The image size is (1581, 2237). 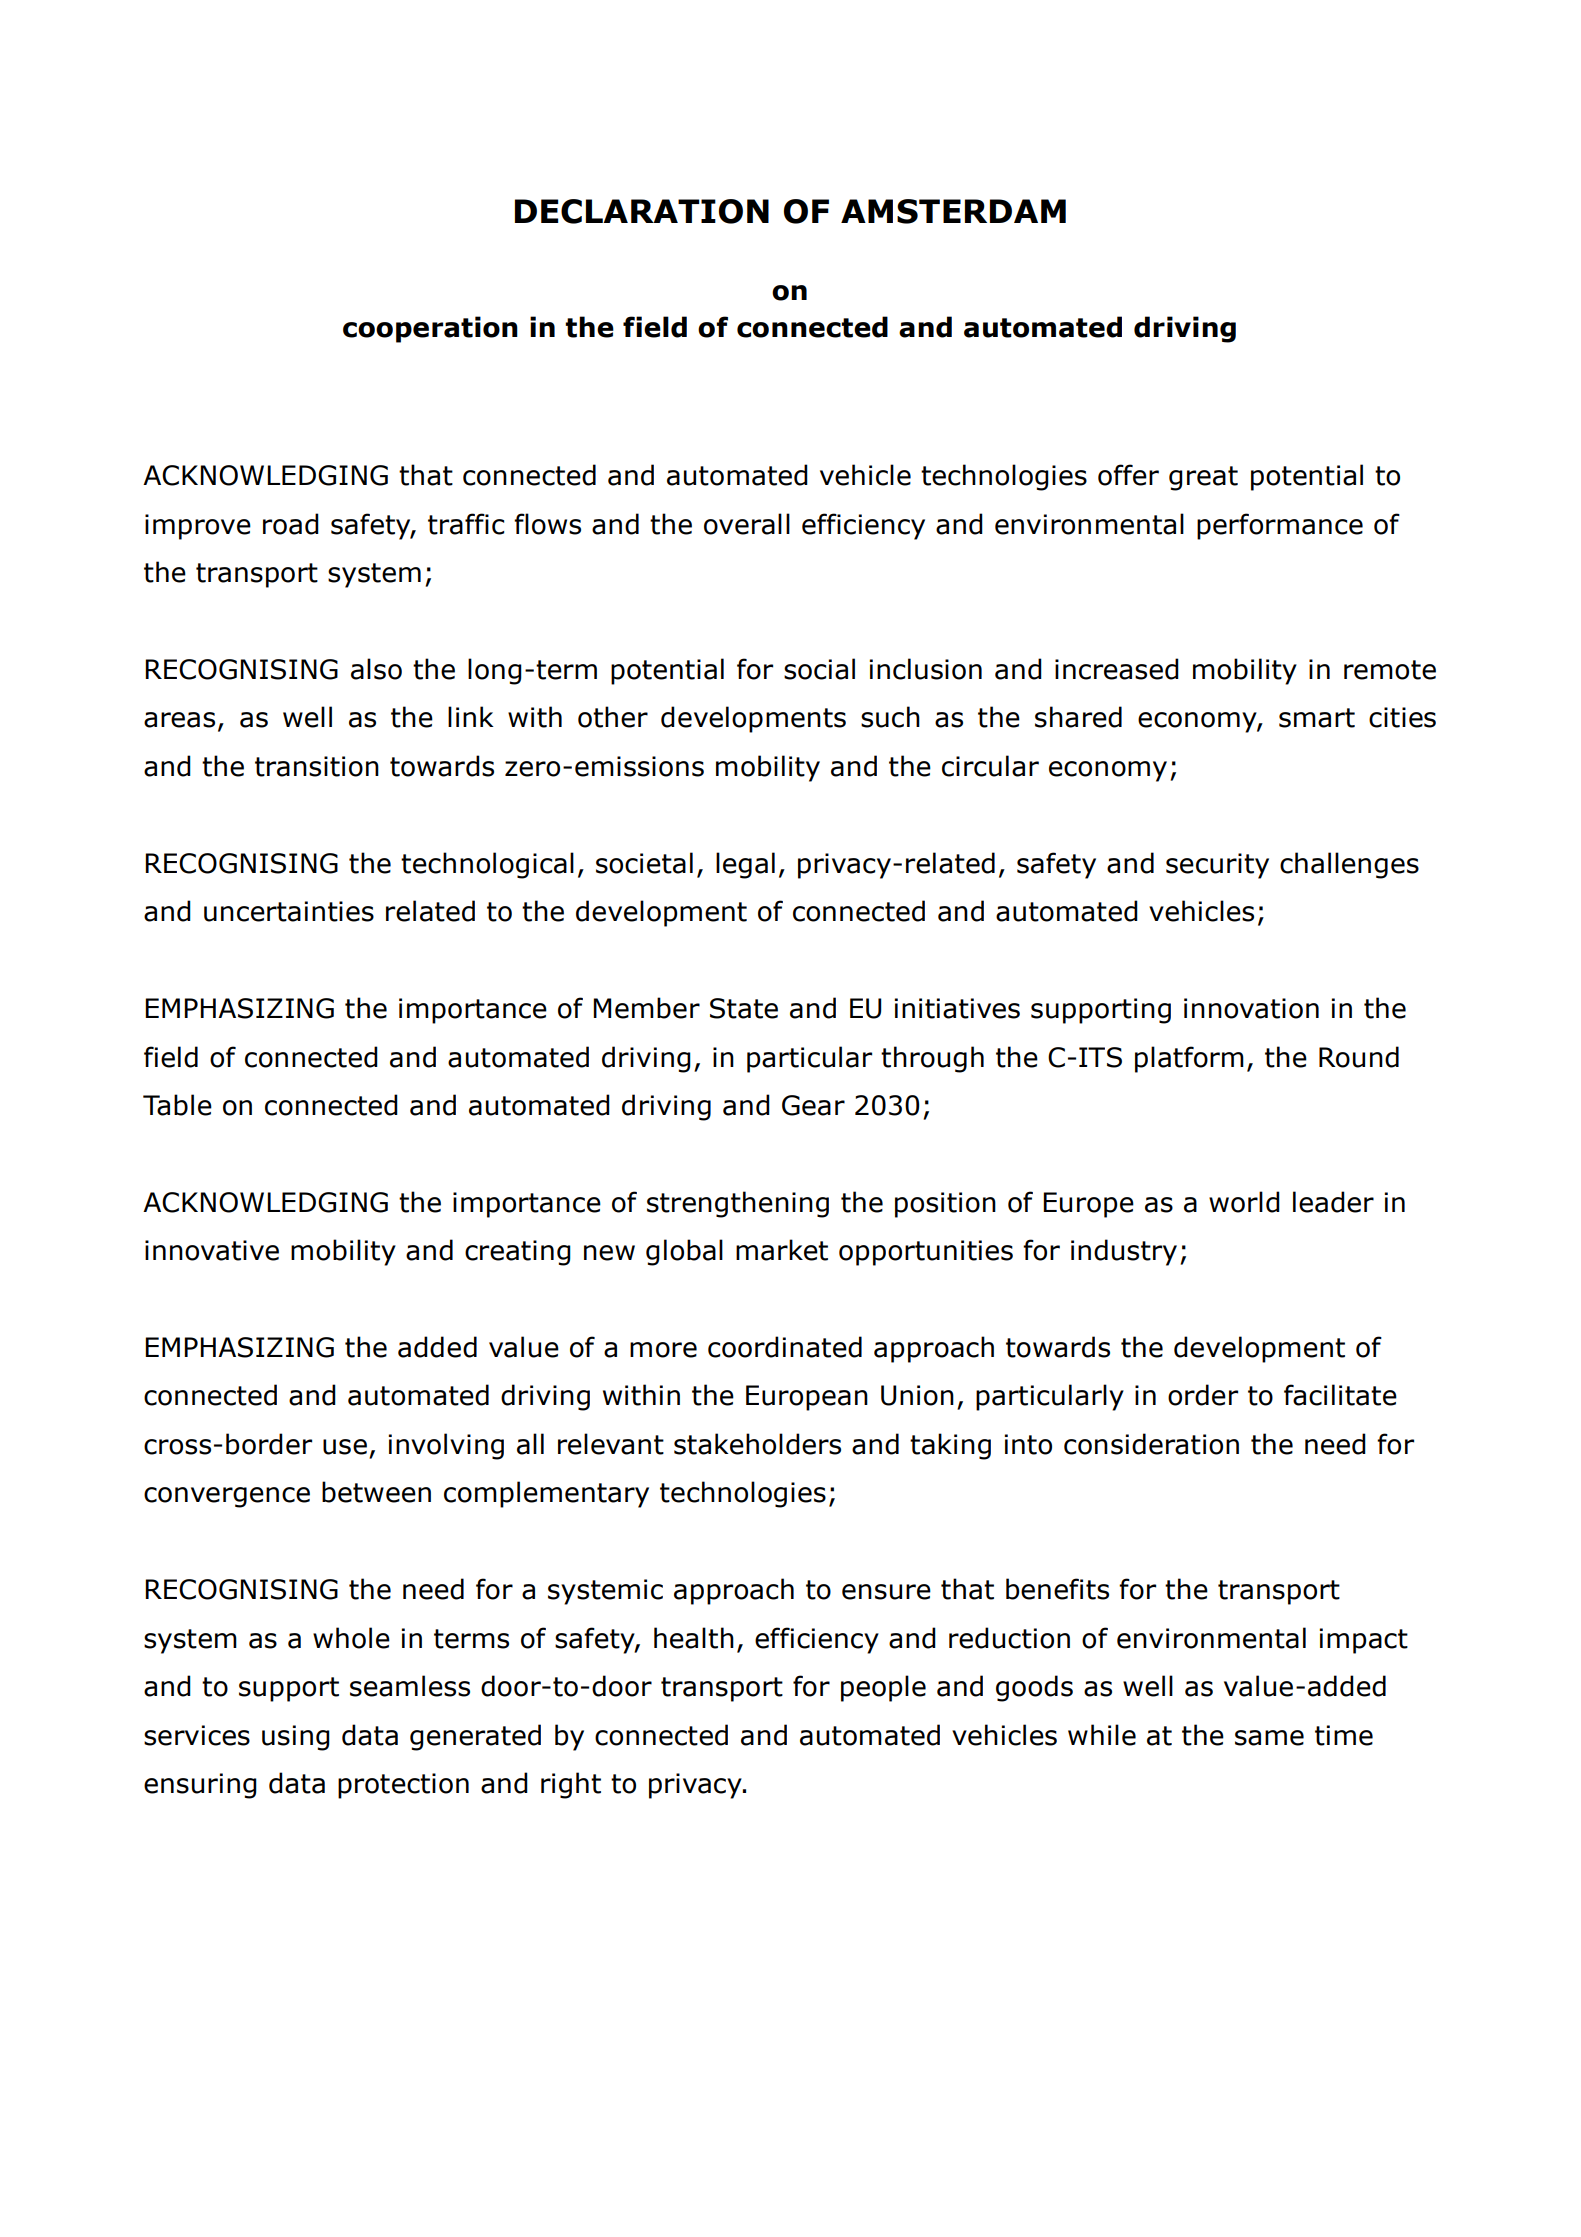 I want to click on uncertainties, so click(x=289, y=911).
